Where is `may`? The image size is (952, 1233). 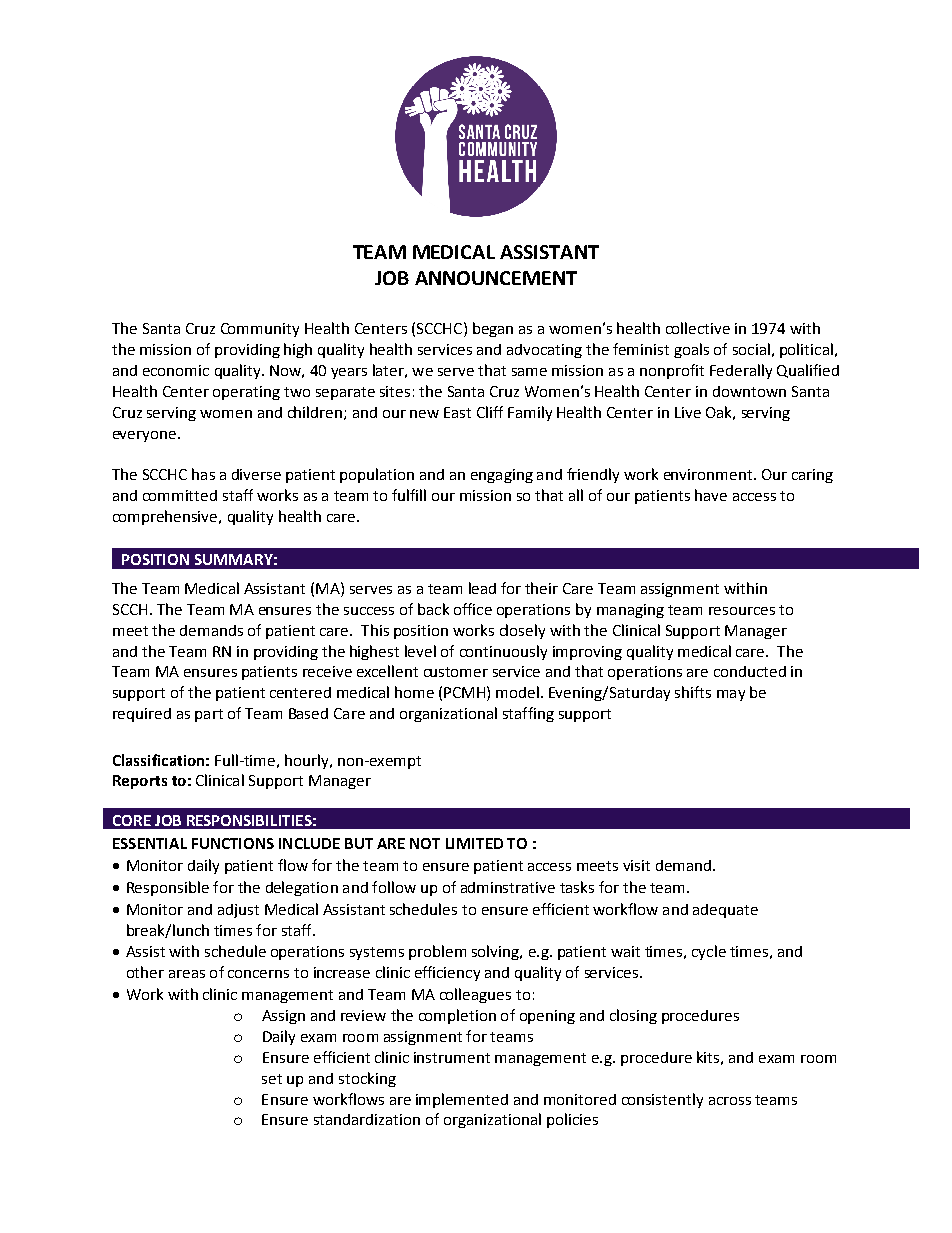
may is located at coordinates (731, 695).
